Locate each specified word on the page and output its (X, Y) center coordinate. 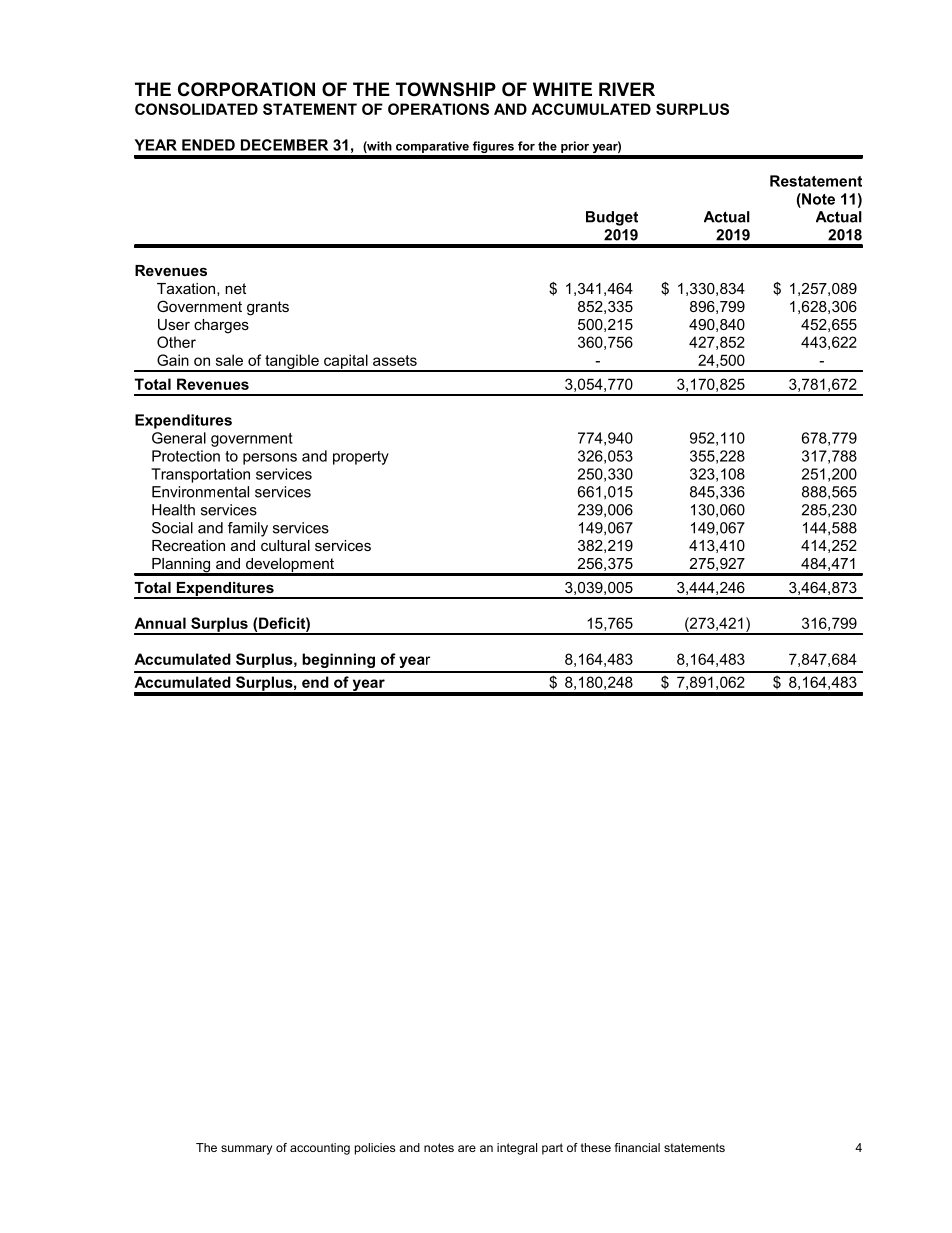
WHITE (562, 89)
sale (229, 360)
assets (395, 360)
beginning (338, 660)
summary (246, 1150)
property (361, 458)
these (596, 1147)
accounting (320, 1149)
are (467, 1148)
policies (375, 1149)
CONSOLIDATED (196, 109)
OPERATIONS (438, 109)
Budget (612, 218)
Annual (160, 623)
